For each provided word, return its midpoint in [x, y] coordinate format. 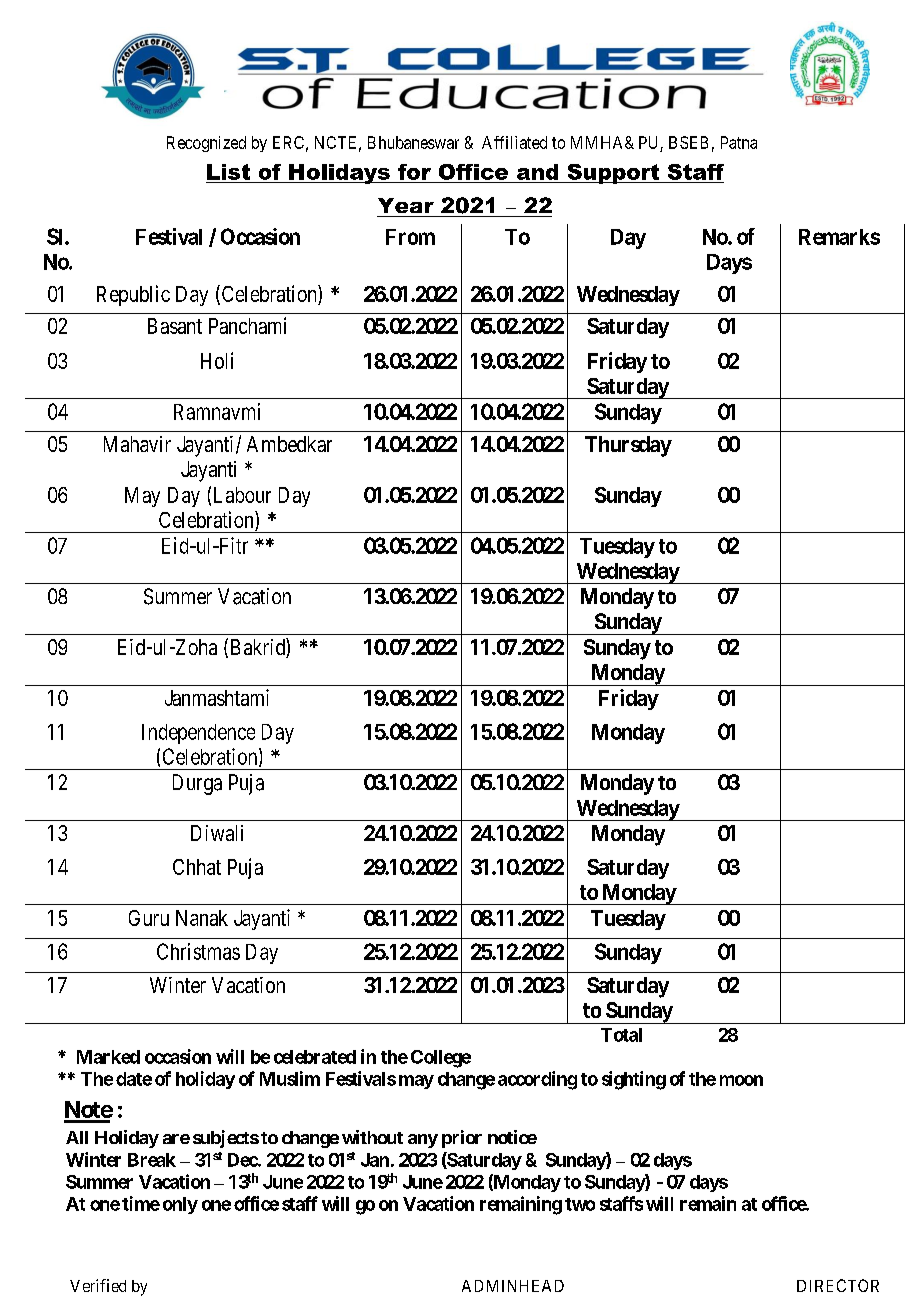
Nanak [202, 918]
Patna [739, 142]
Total [621, 1035]
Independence [198, 734]
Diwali [217, 833]
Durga [197, 784]
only [180, 1205]
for [414, 172]
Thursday [628, 446]
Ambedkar [289, 444]
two [580, 1204]
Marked [108, 1057]
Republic [133, 295]
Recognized [206, 144]
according [537, 1080]
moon [741, 1080]
